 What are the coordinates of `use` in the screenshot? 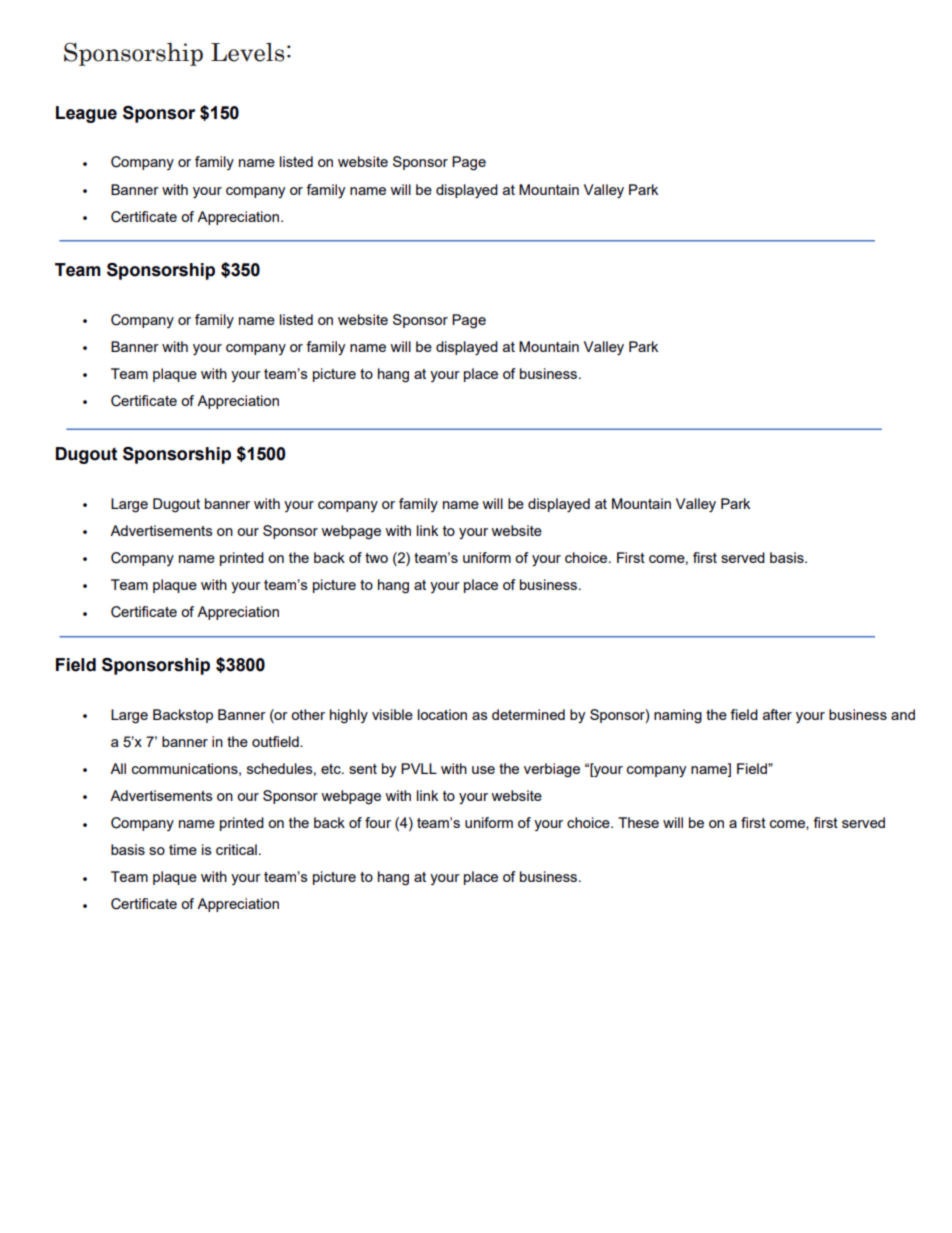 It's located at (483, 770).
